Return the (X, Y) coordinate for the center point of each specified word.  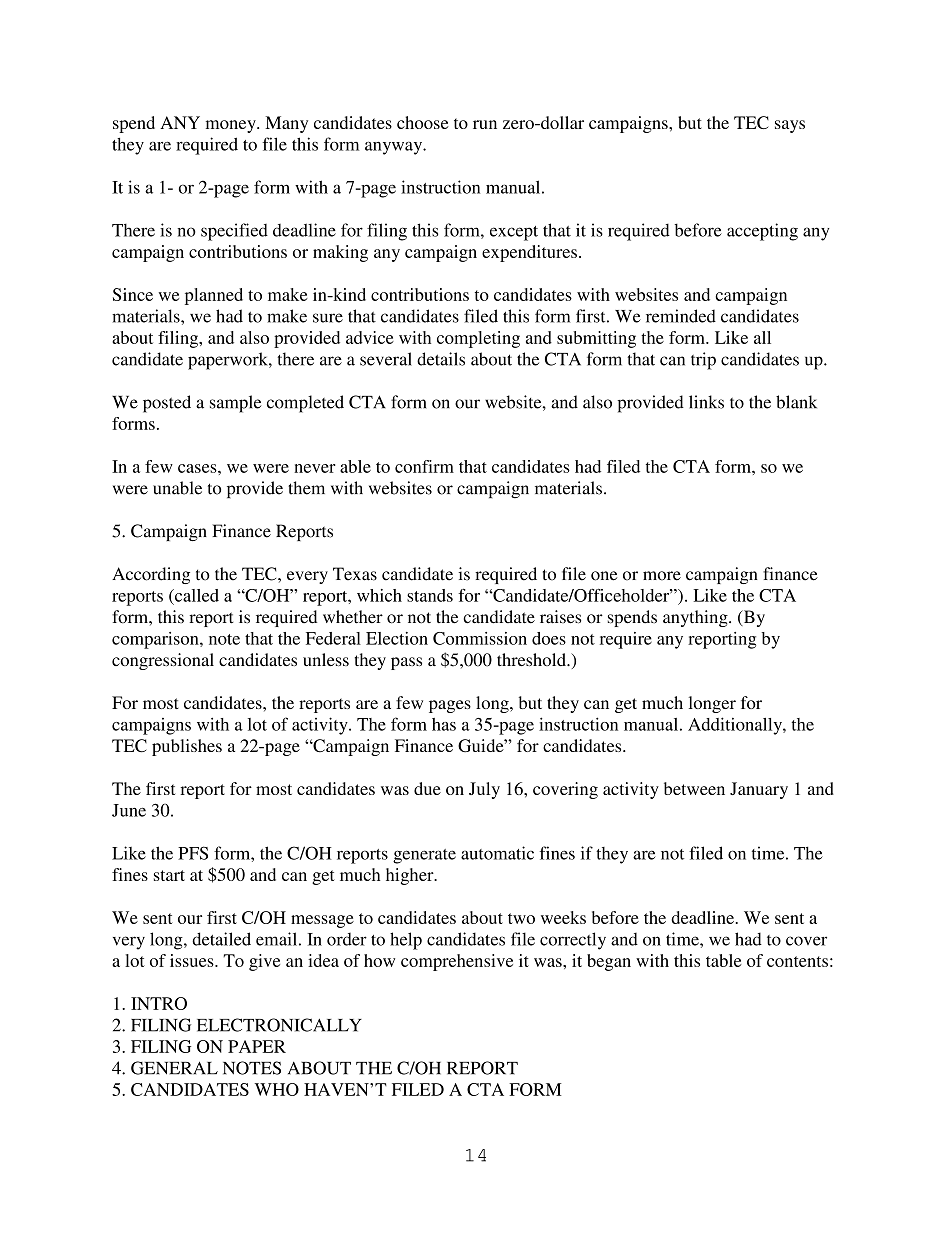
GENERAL (174, 1068)
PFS (193, 853)
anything (696, 618)
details (441, 359)
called (196, 595)
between (694, 788)
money (232, 126)
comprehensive (457, 962)
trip (703, 361)
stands (430, 595)
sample (236, 404)
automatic (497, 853)
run (485, 124)
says (790, 126)
